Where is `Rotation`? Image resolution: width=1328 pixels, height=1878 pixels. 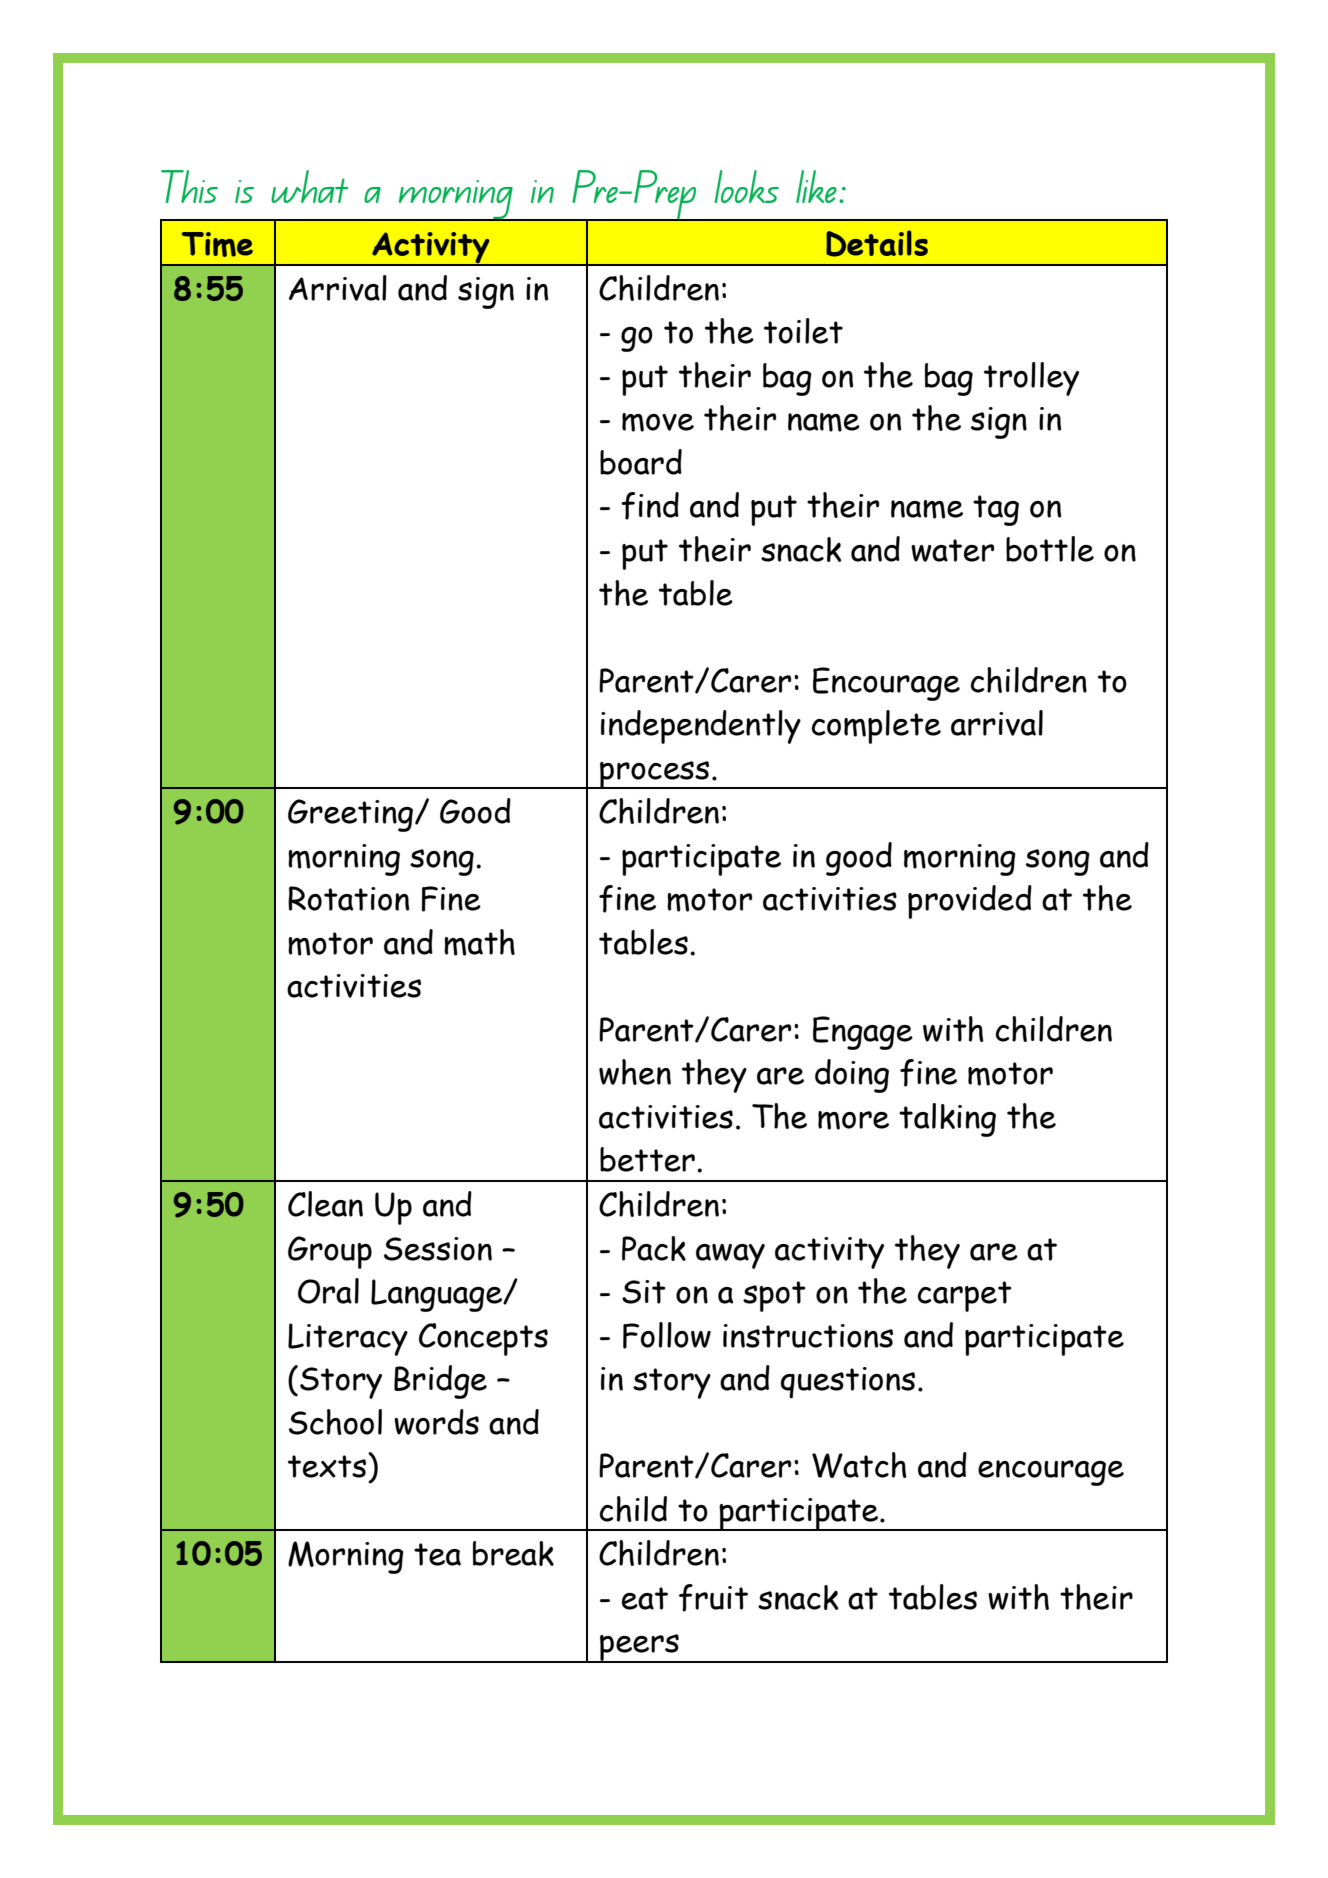 Rotation is located at coordinates (348, 898).
